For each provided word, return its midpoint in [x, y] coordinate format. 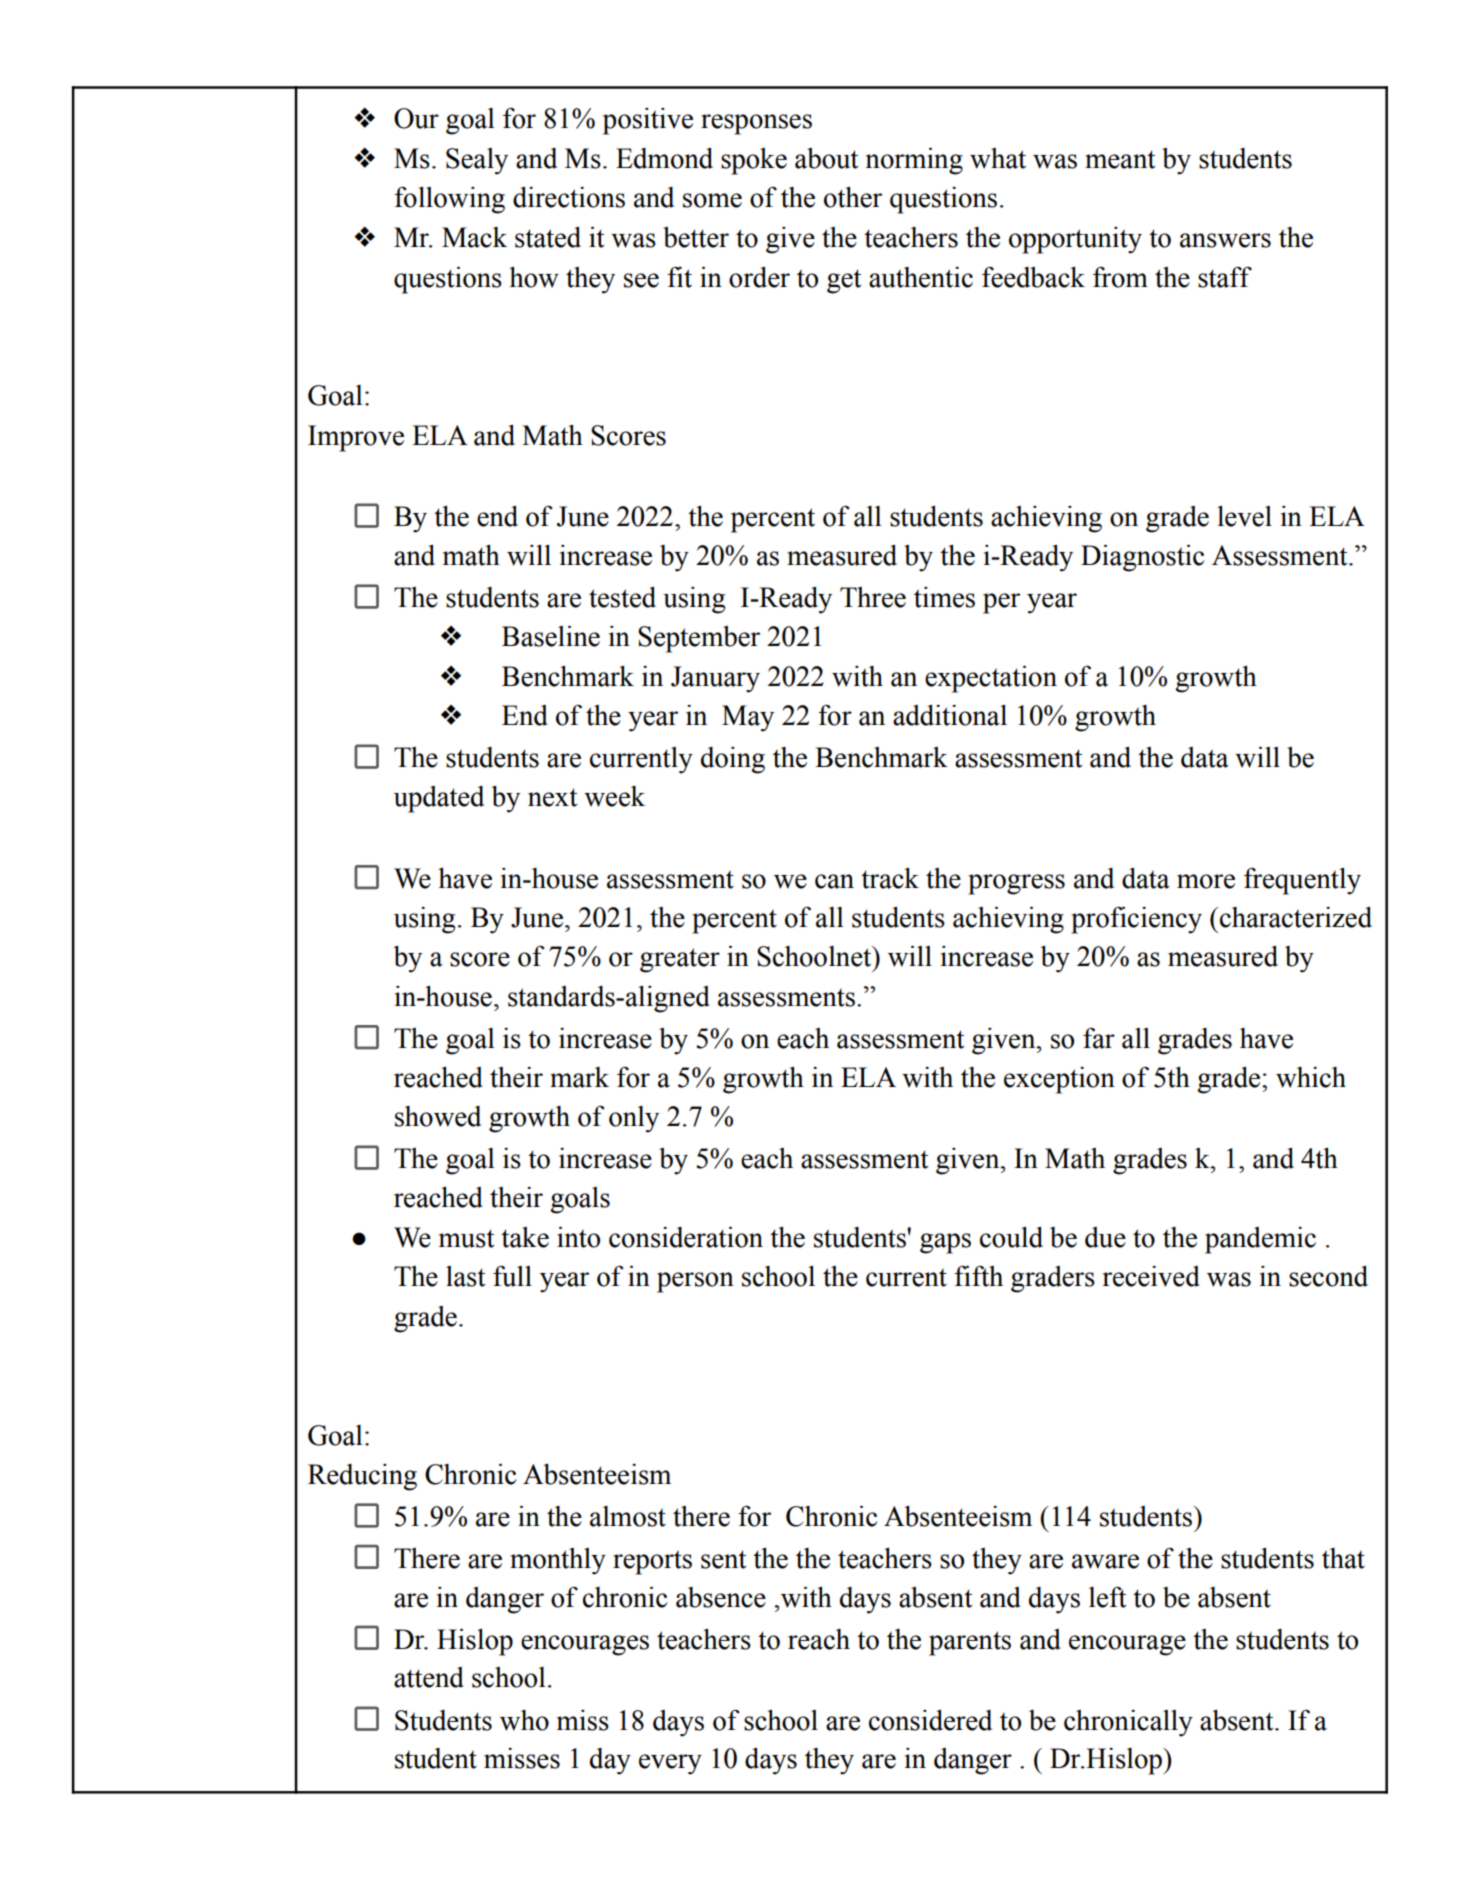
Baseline [551, 636]
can [834, 881]
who [524, 1720]
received [1151, 1276]
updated [439, 799]
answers [1225, 240]
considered [930, 1720]
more [1206, 881]
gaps [945, 1243]
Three [873, 597]
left [1107, 1597]
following [449, 200]
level [1244, 516]
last [465, 1276]
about [826, 158]
